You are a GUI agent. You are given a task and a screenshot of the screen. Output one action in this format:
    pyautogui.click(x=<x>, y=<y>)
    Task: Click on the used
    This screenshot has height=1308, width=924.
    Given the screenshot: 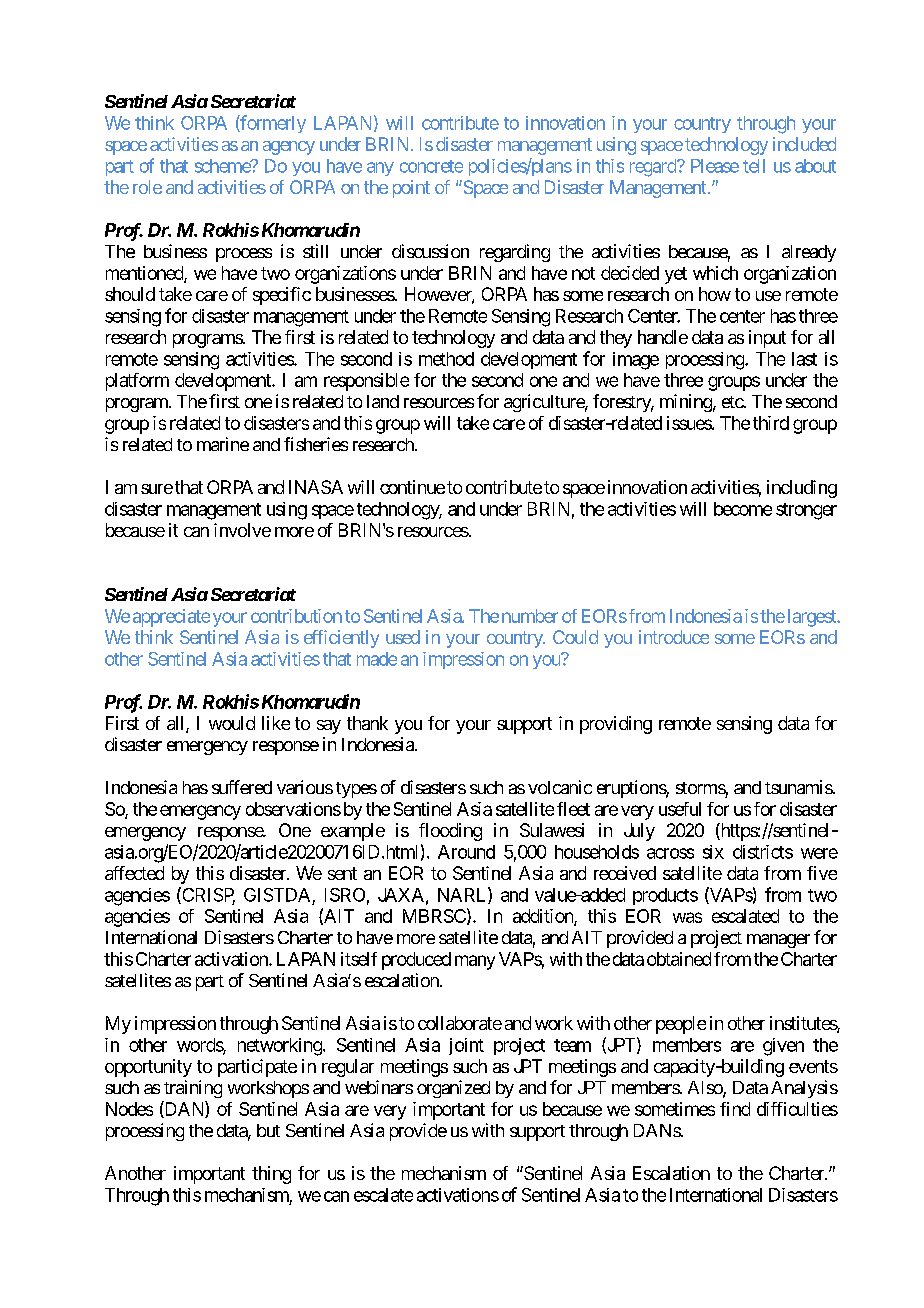 What is the action you would take?
    pyautogui.click(x=403, y=637)
